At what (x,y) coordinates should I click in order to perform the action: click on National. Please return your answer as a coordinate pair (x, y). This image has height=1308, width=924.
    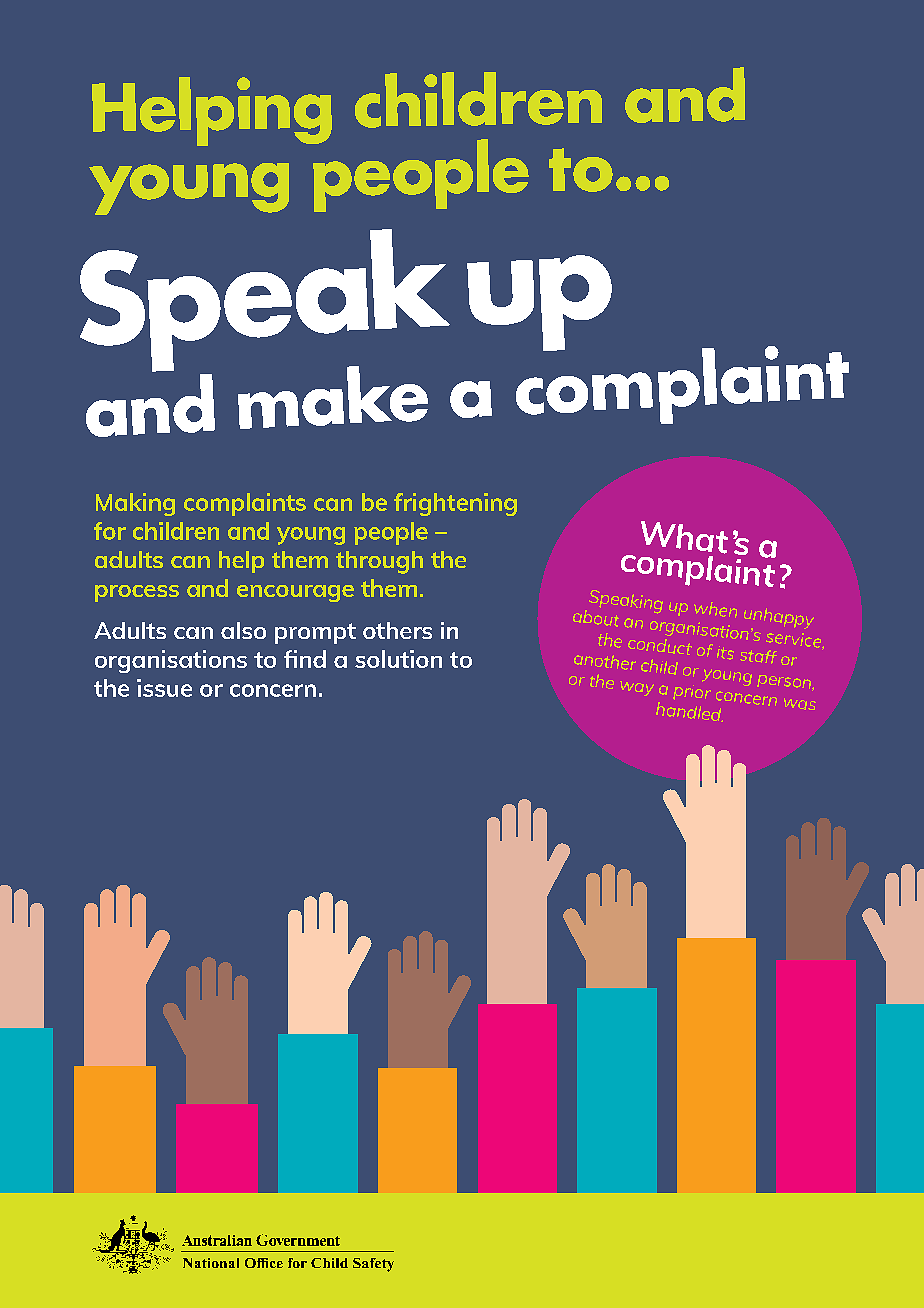
    Looking at the image, I should click on (211, 1263).
